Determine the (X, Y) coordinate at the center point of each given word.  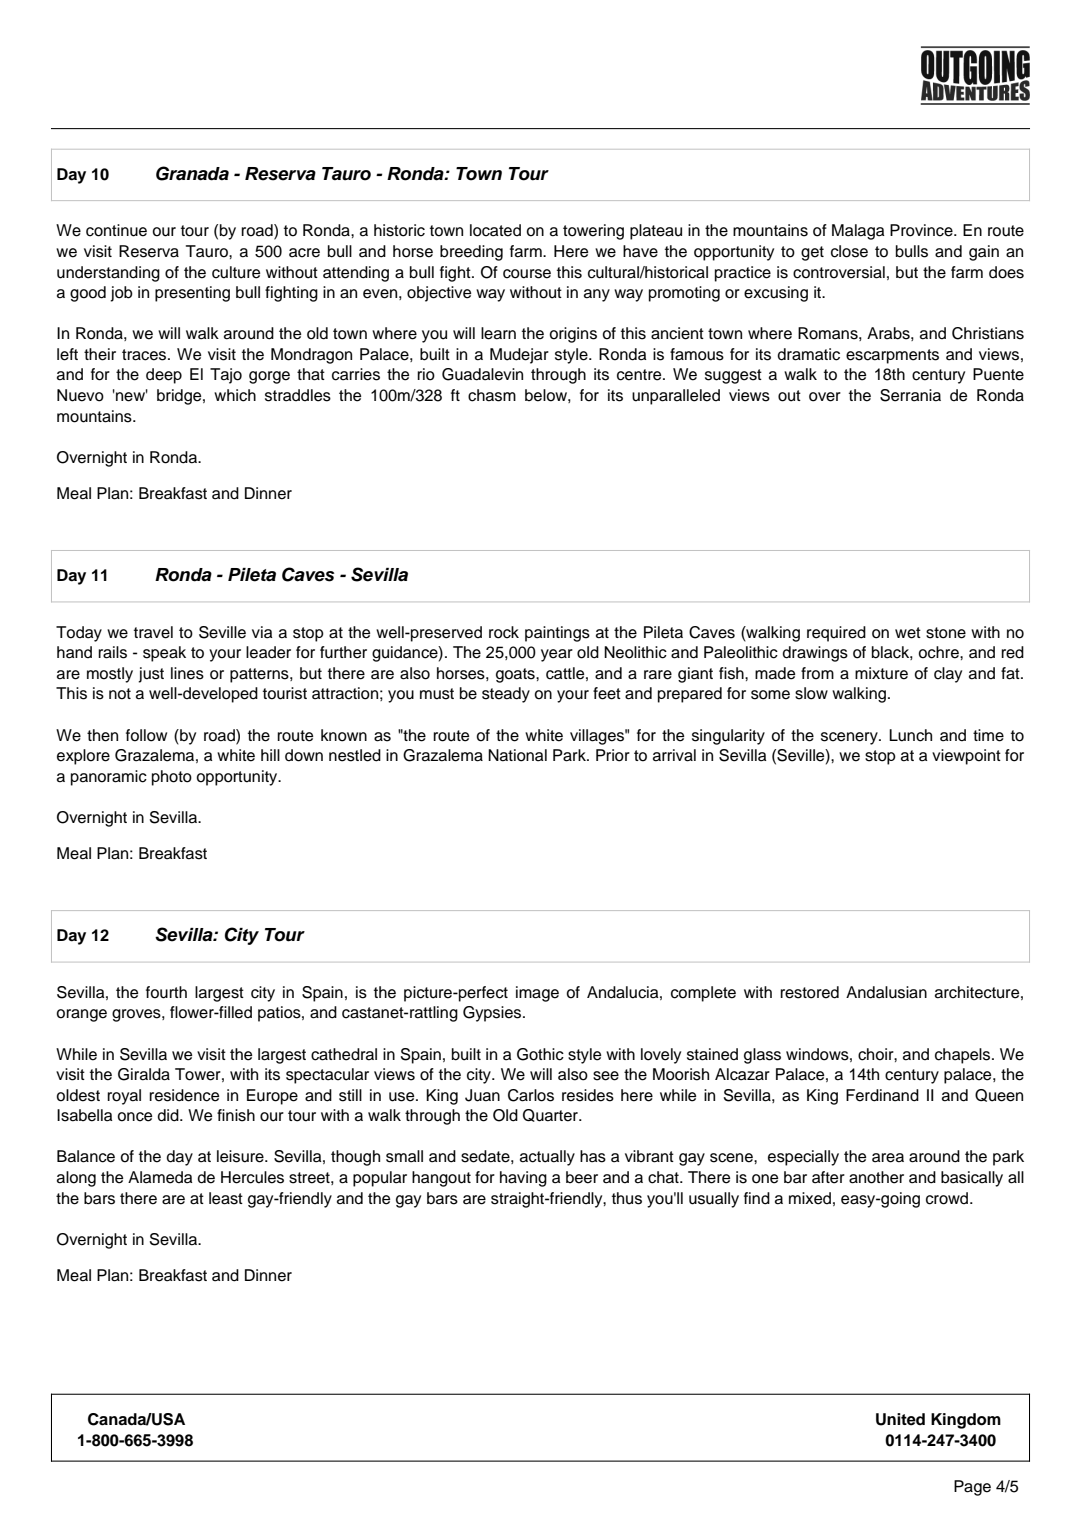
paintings (557, 634)
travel (153, 632)
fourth (166, 992)
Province (922, 230)
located (495, 230)
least (226, 1198)
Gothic (540, 1054)
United (900, 1419)
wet (908, 633)
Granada (192, 173)
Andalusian (886, 992)
